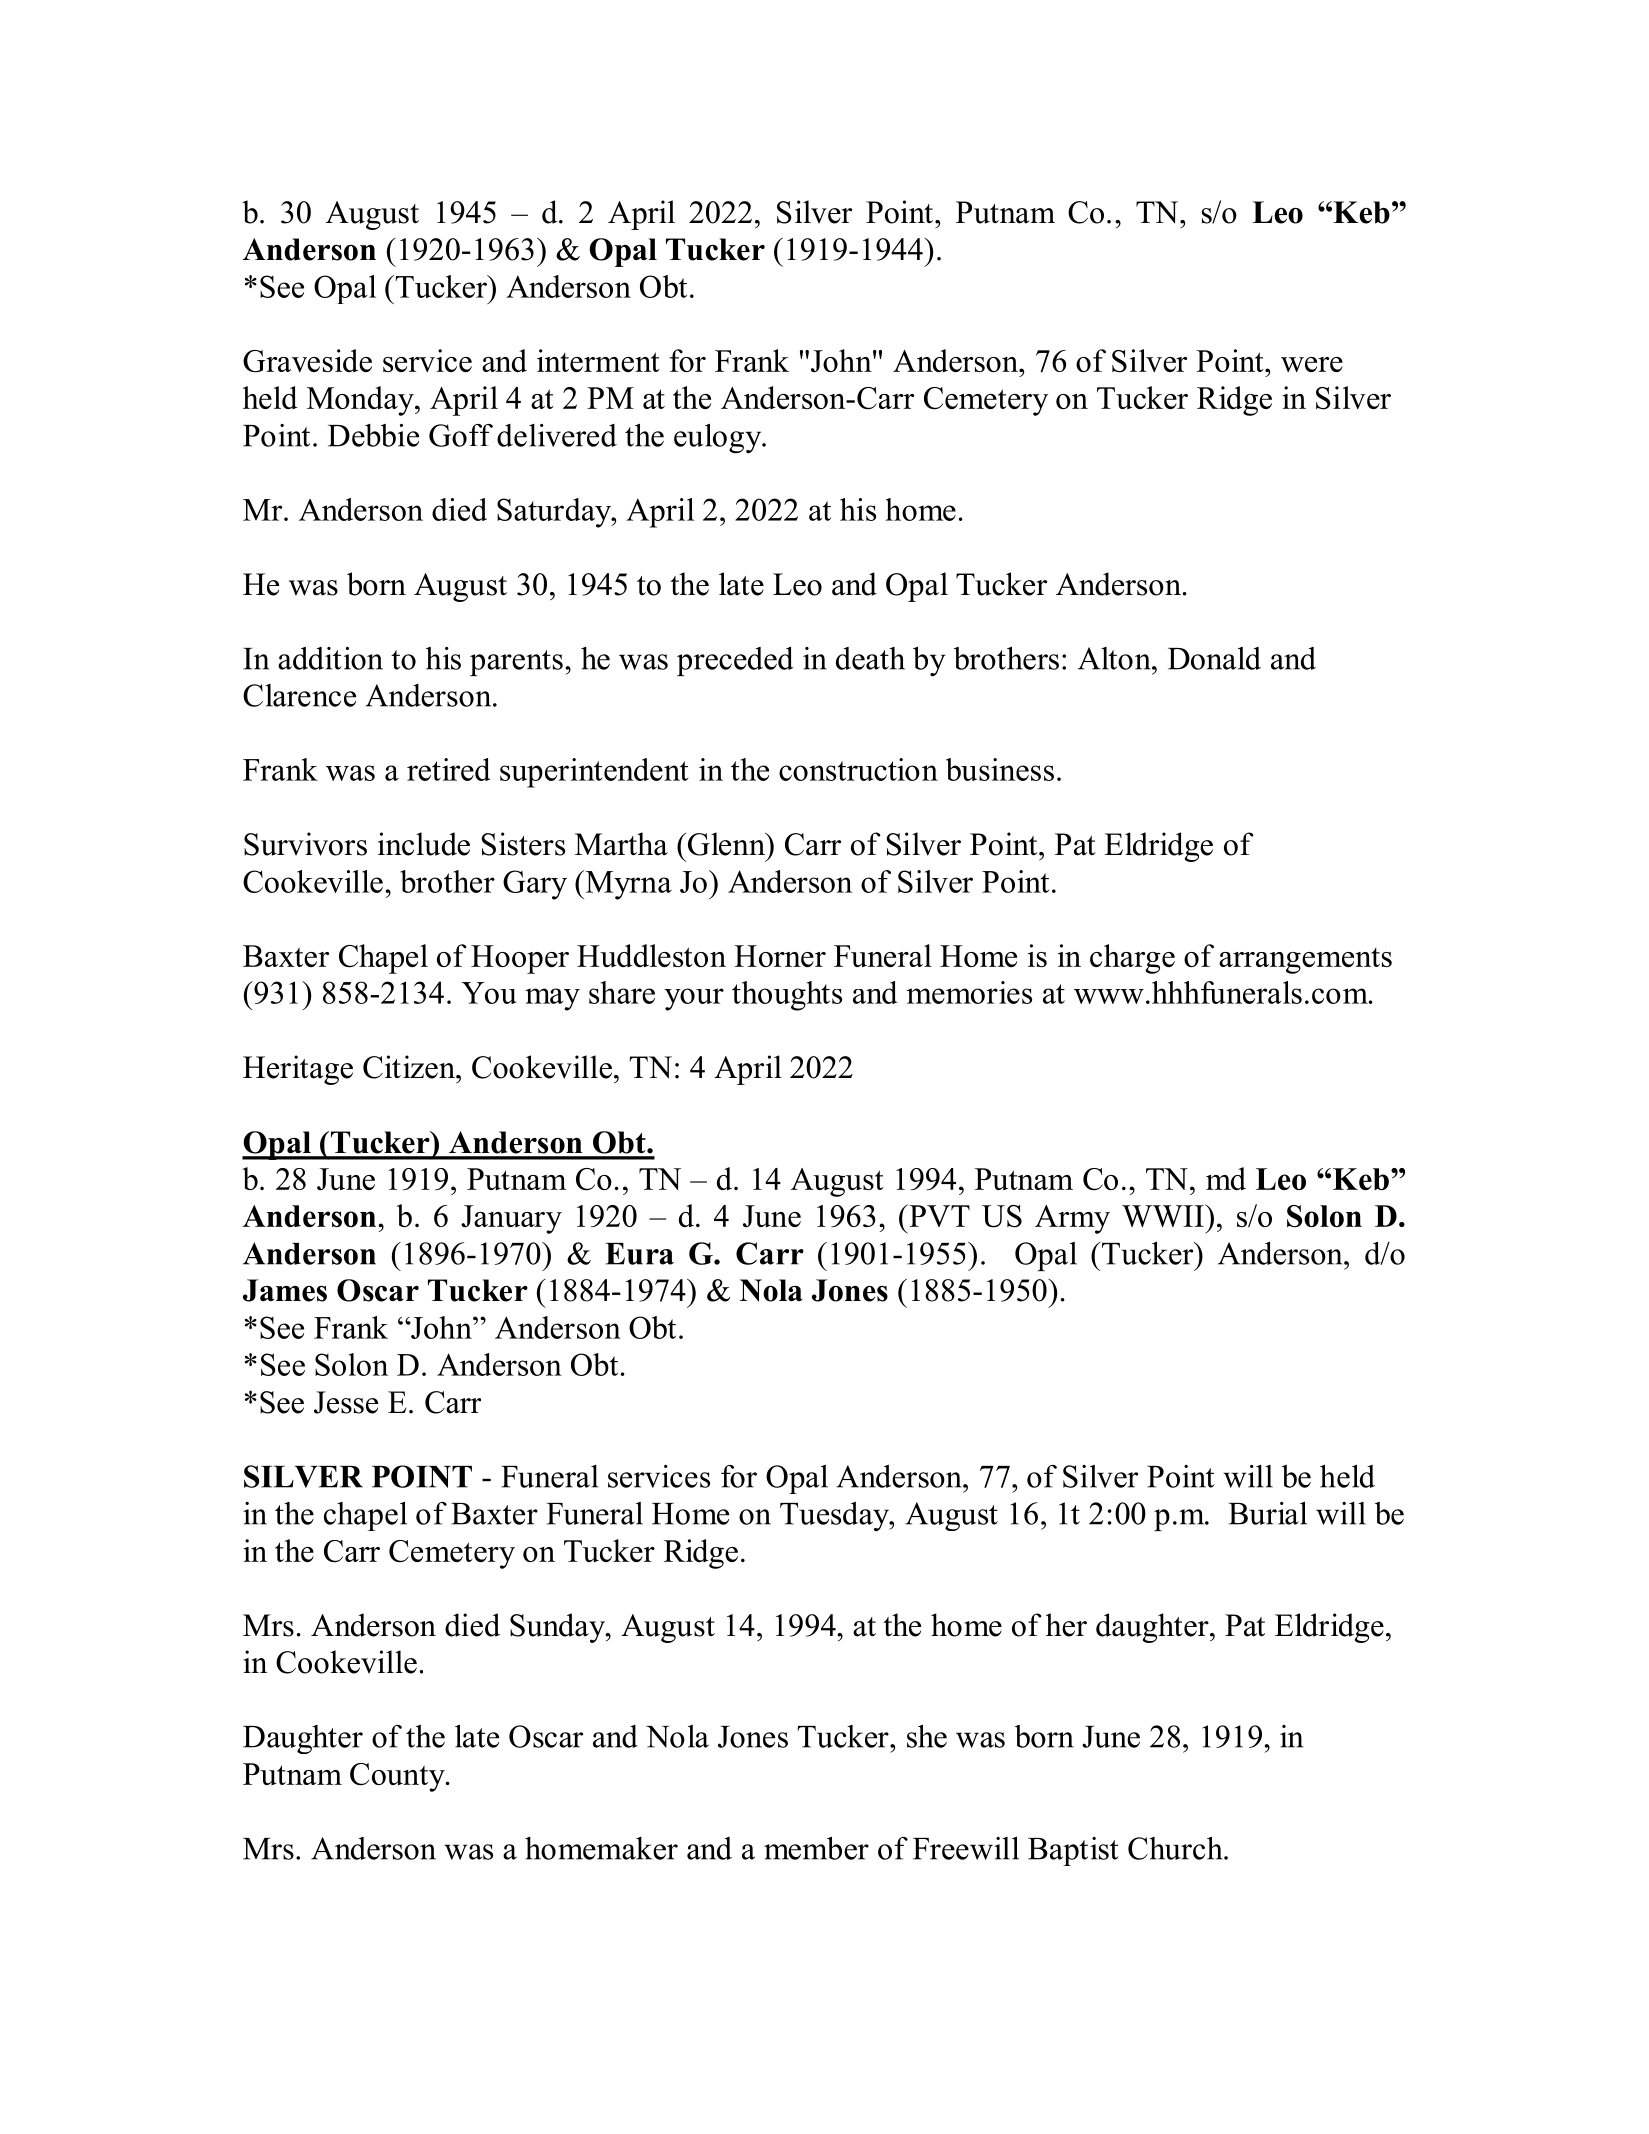 This screenshot has height=2134, width=1649. I want to click on WWII, so click(1164, 1215).
